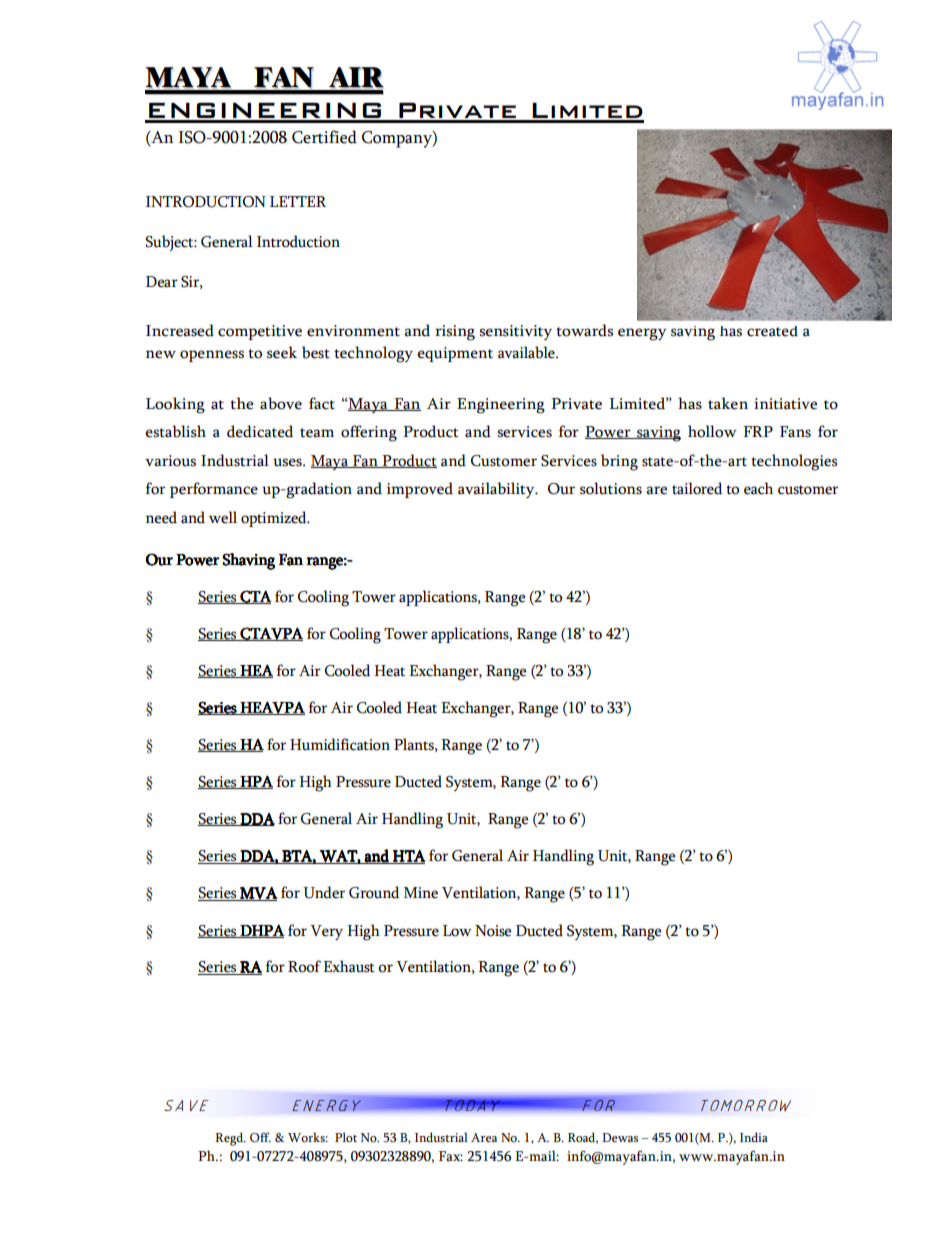 The width and height of the document is (952, 1233). I want to click on availability, so click(497, 490).
